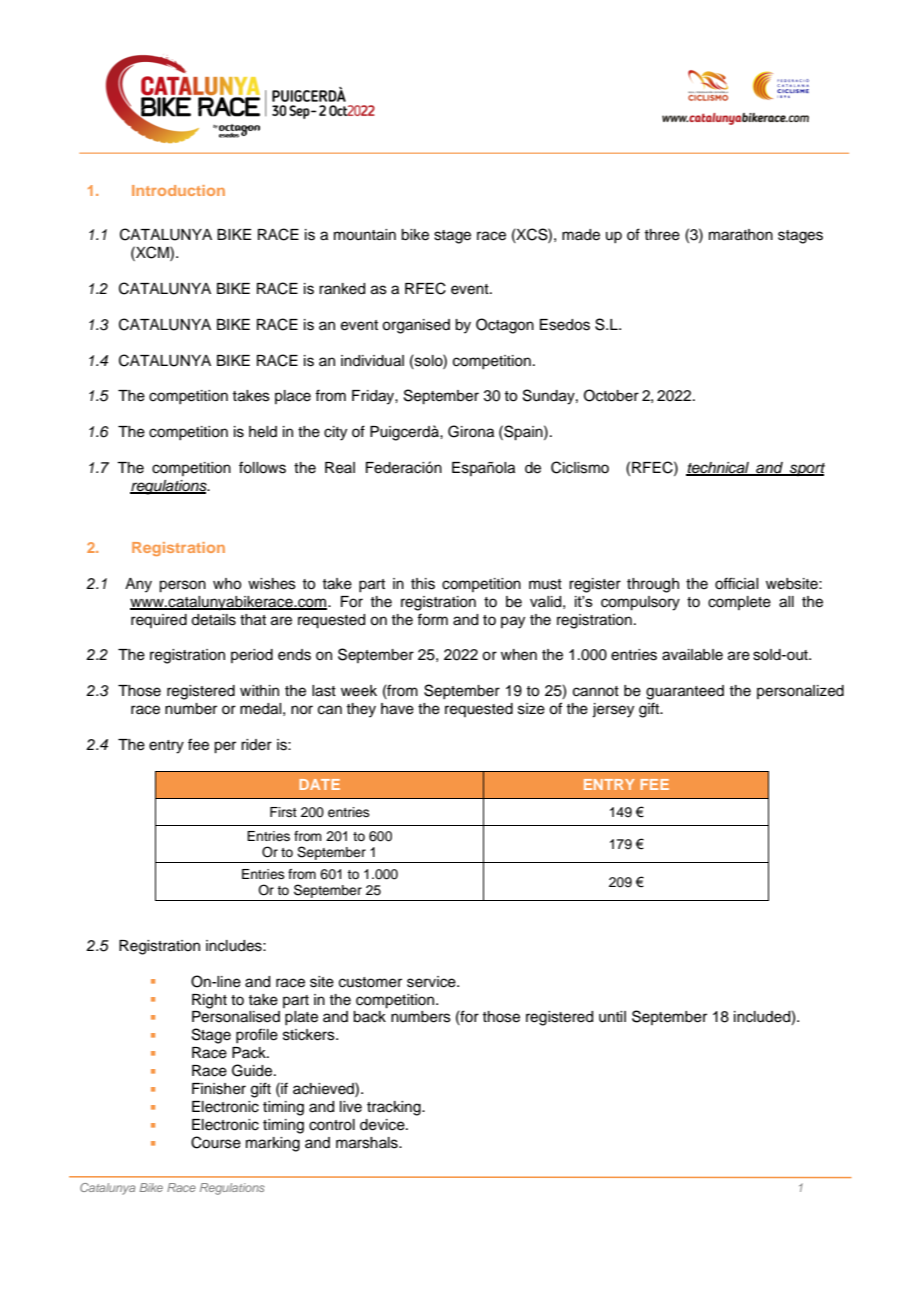 This screenshot has height=1309, width=924. Describe the element at coordinates (395, 1108) in the screenshot. I see `tracking` at that location.
